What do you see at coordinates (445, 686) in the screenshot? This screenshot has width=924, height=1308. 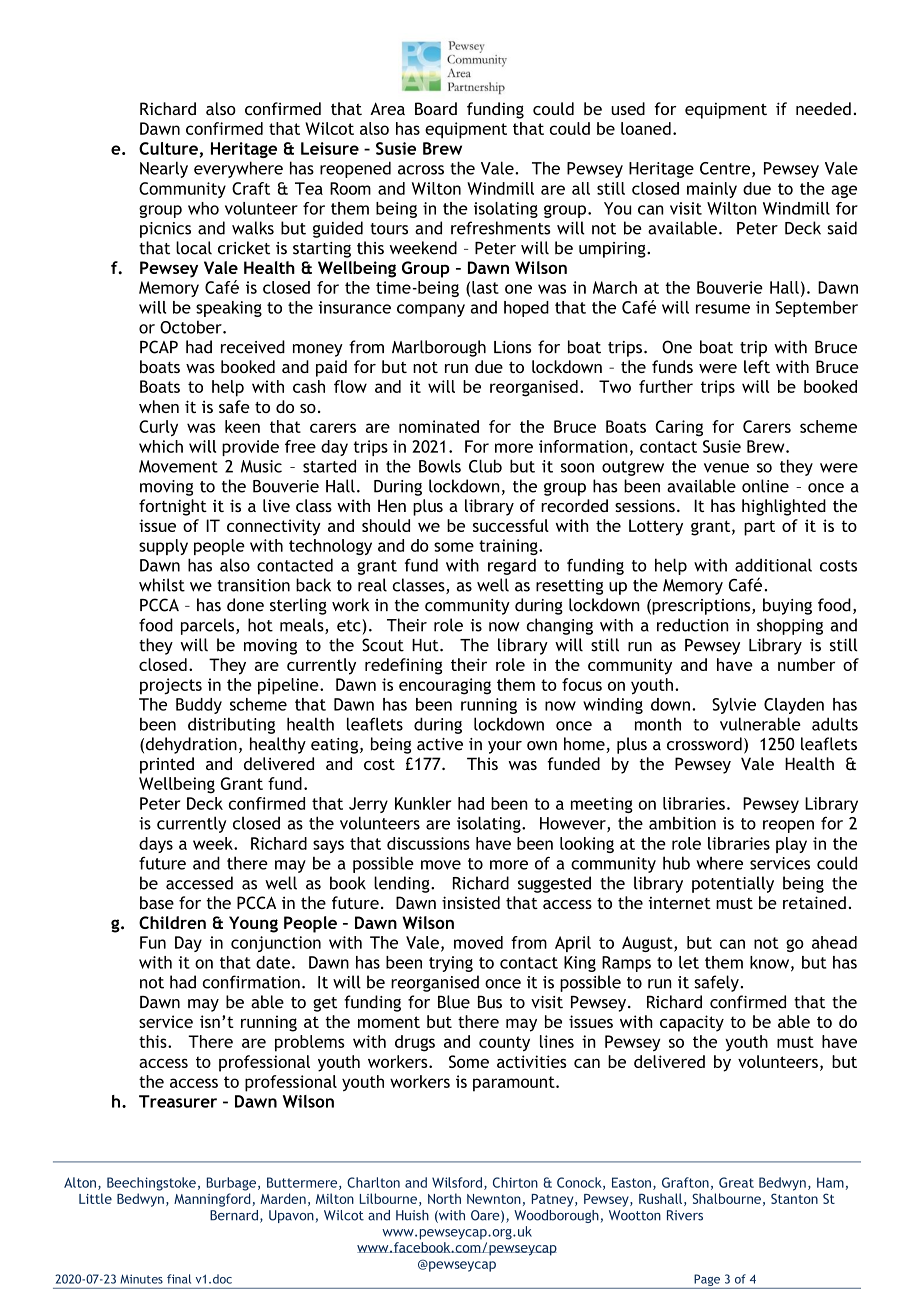 I see `encouraging` at bounding box center [445, 686].
